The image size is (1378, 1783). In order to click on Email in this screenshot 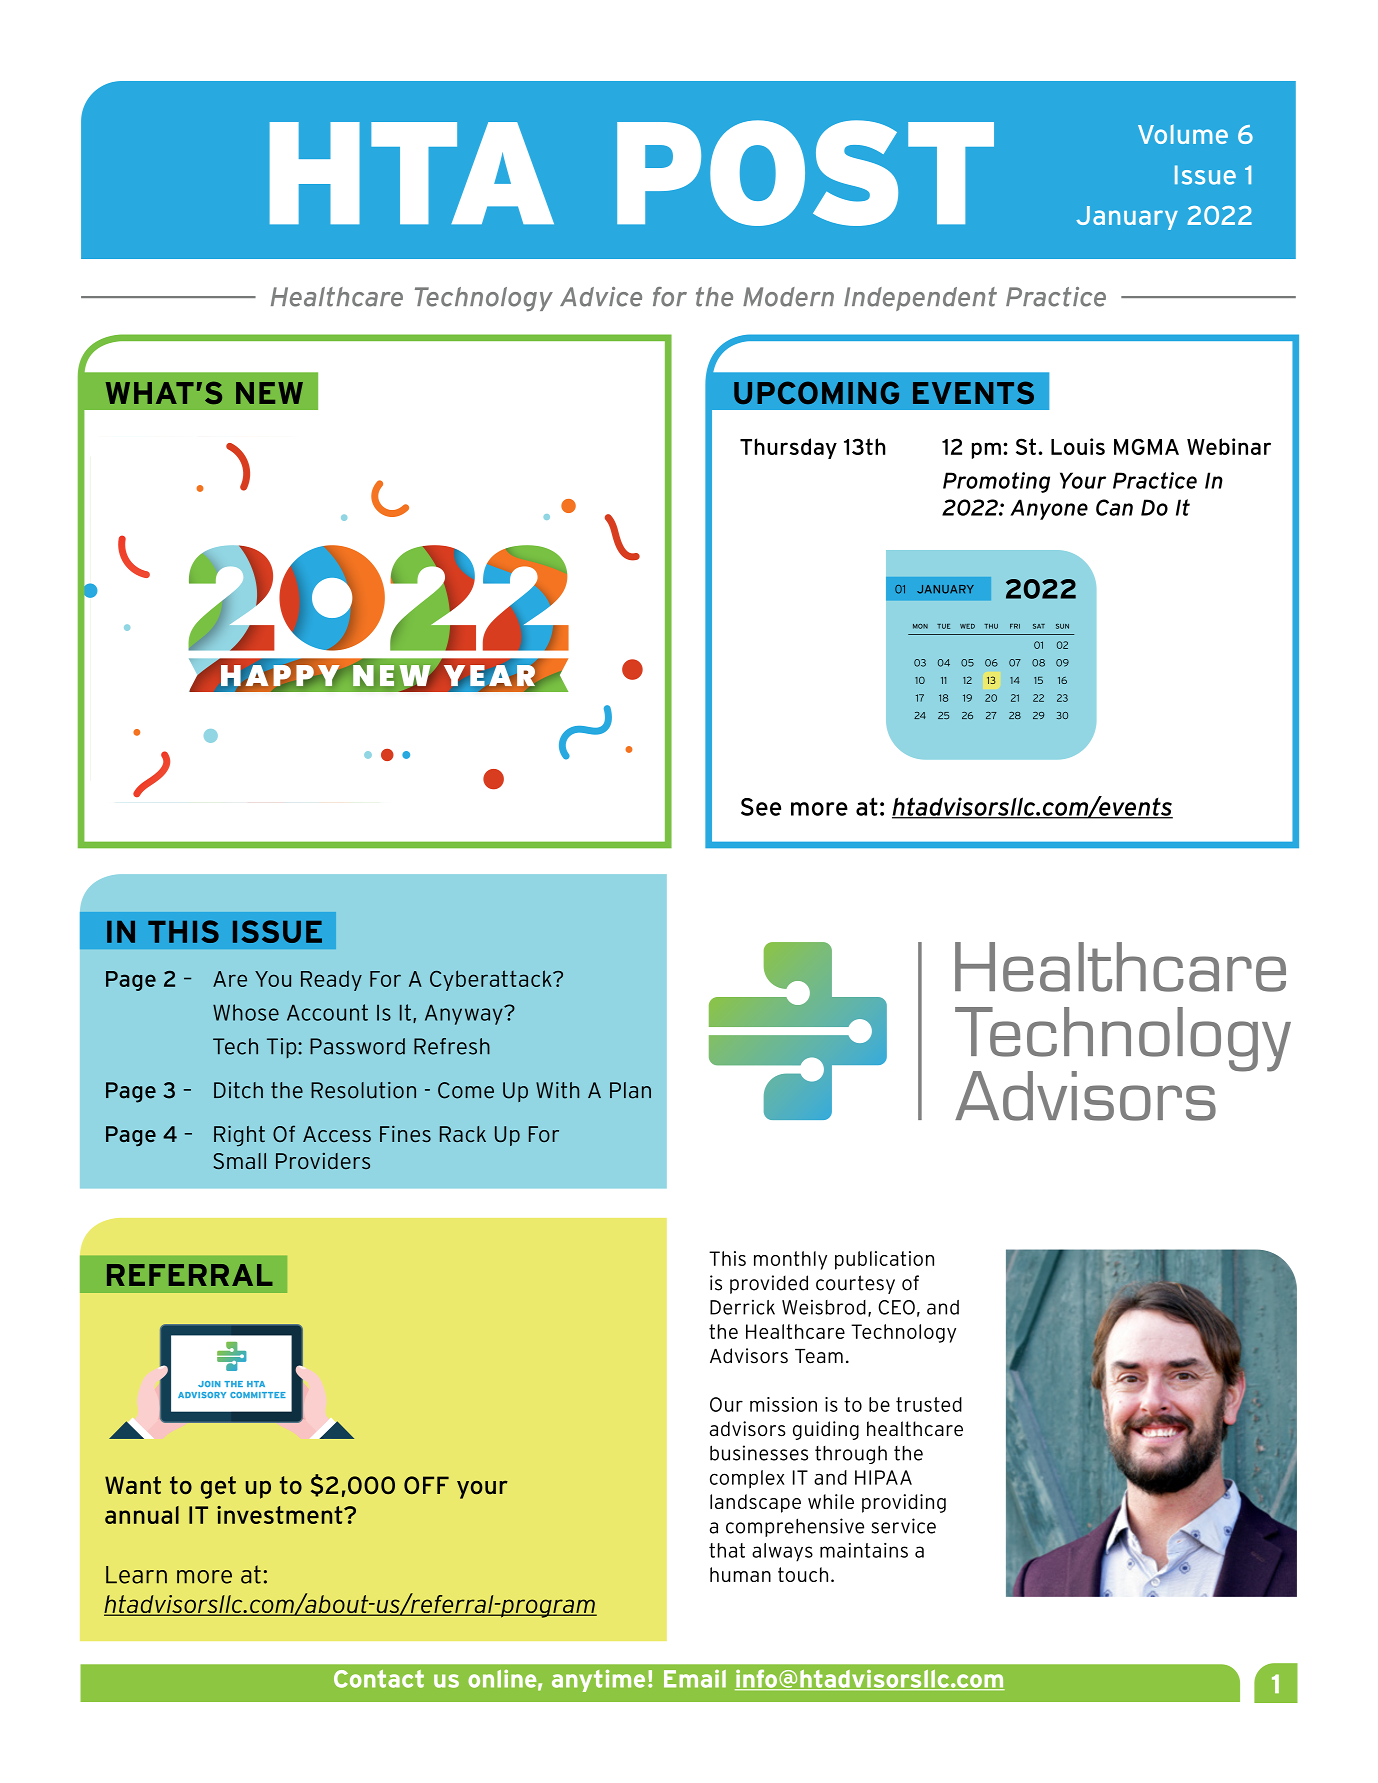, I will do `click(695, 1679)`.
